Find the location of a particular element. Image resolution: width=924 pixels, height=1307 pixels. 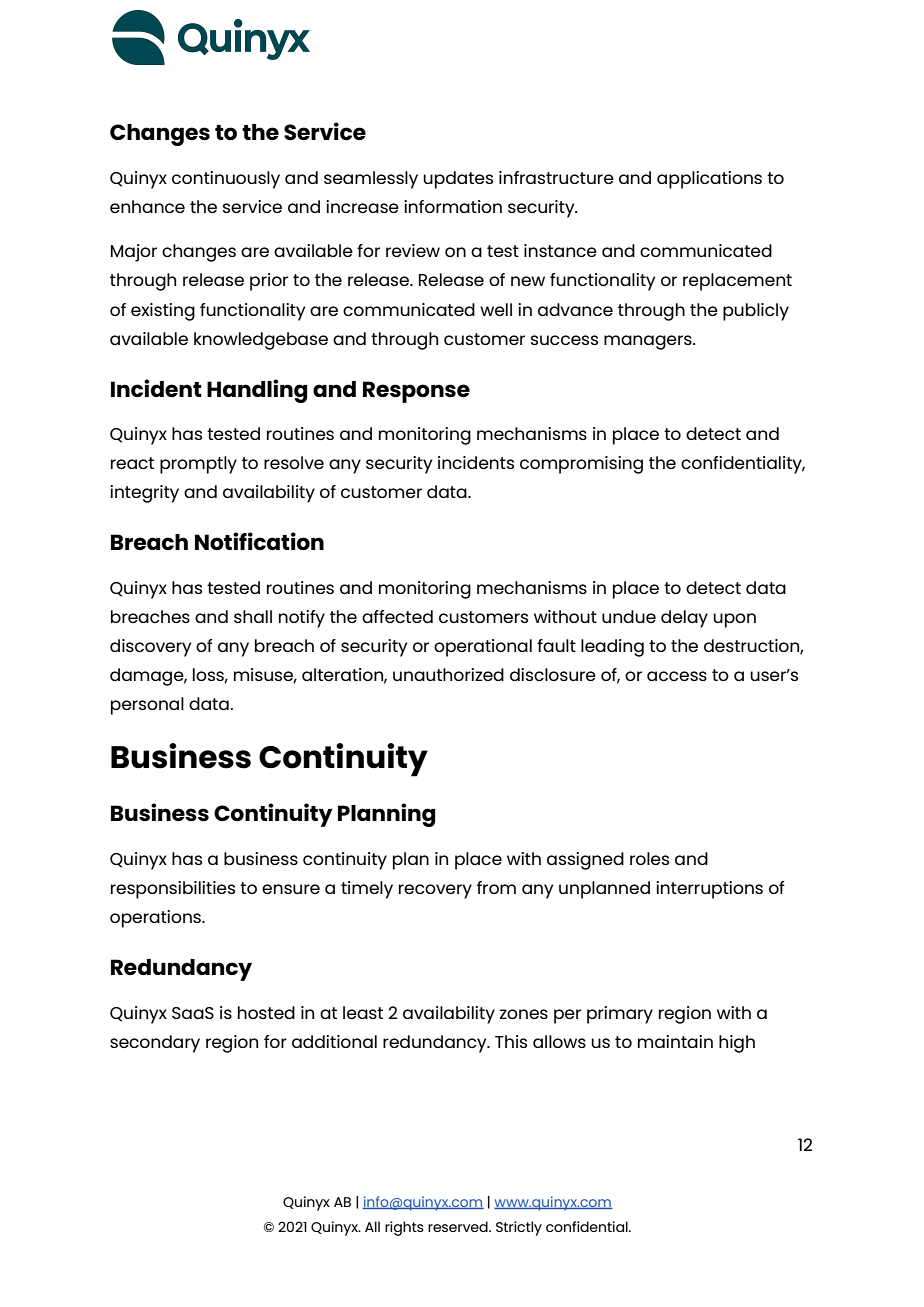

responsibilities is located at coordinates (173, 890).
